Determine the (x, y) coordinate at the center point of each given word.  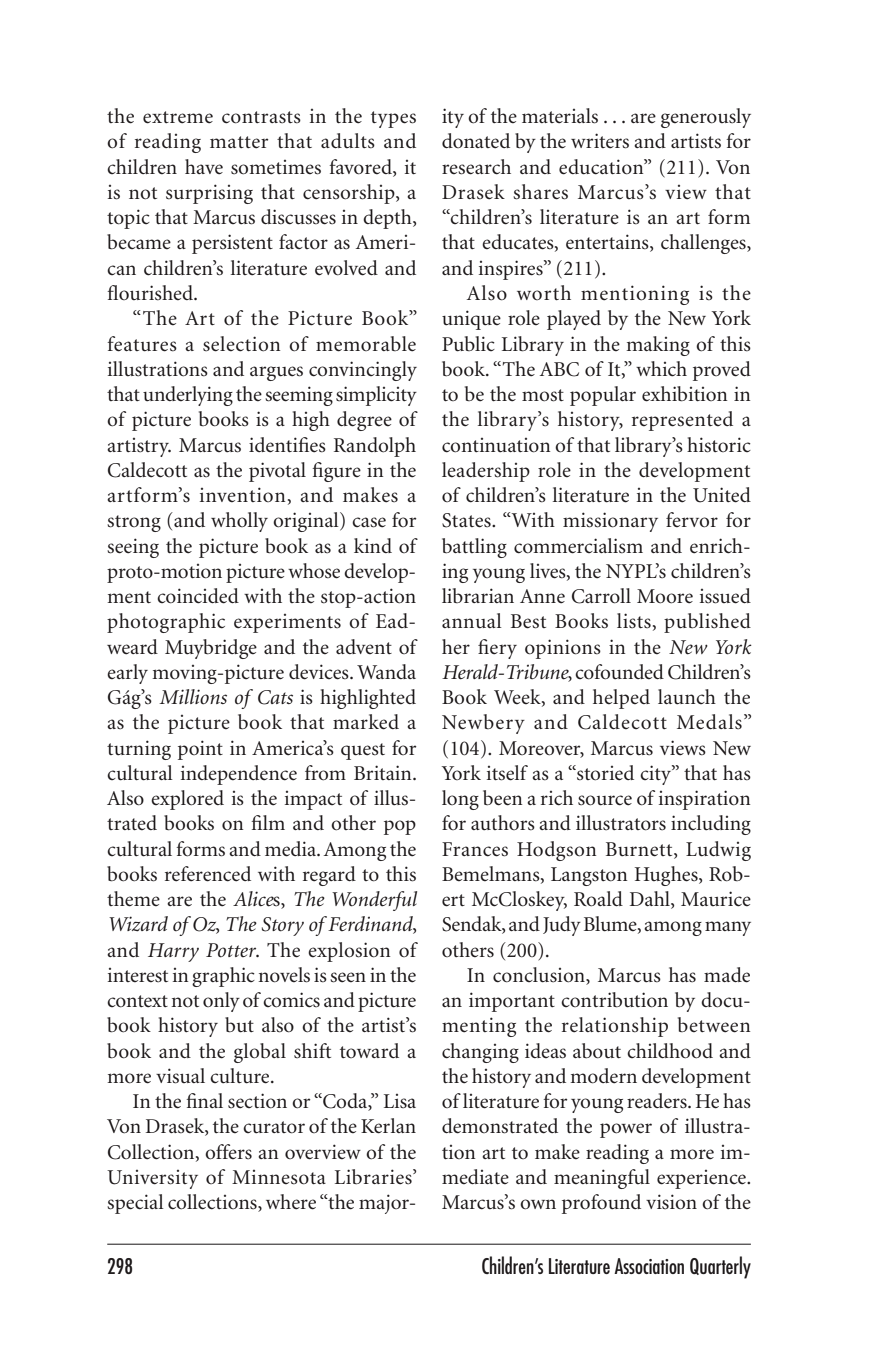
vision (671, 1202)
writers (600, 141)
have (204, 167)
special (135, 1204)
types (393, 119)
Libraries (374, 1177)
